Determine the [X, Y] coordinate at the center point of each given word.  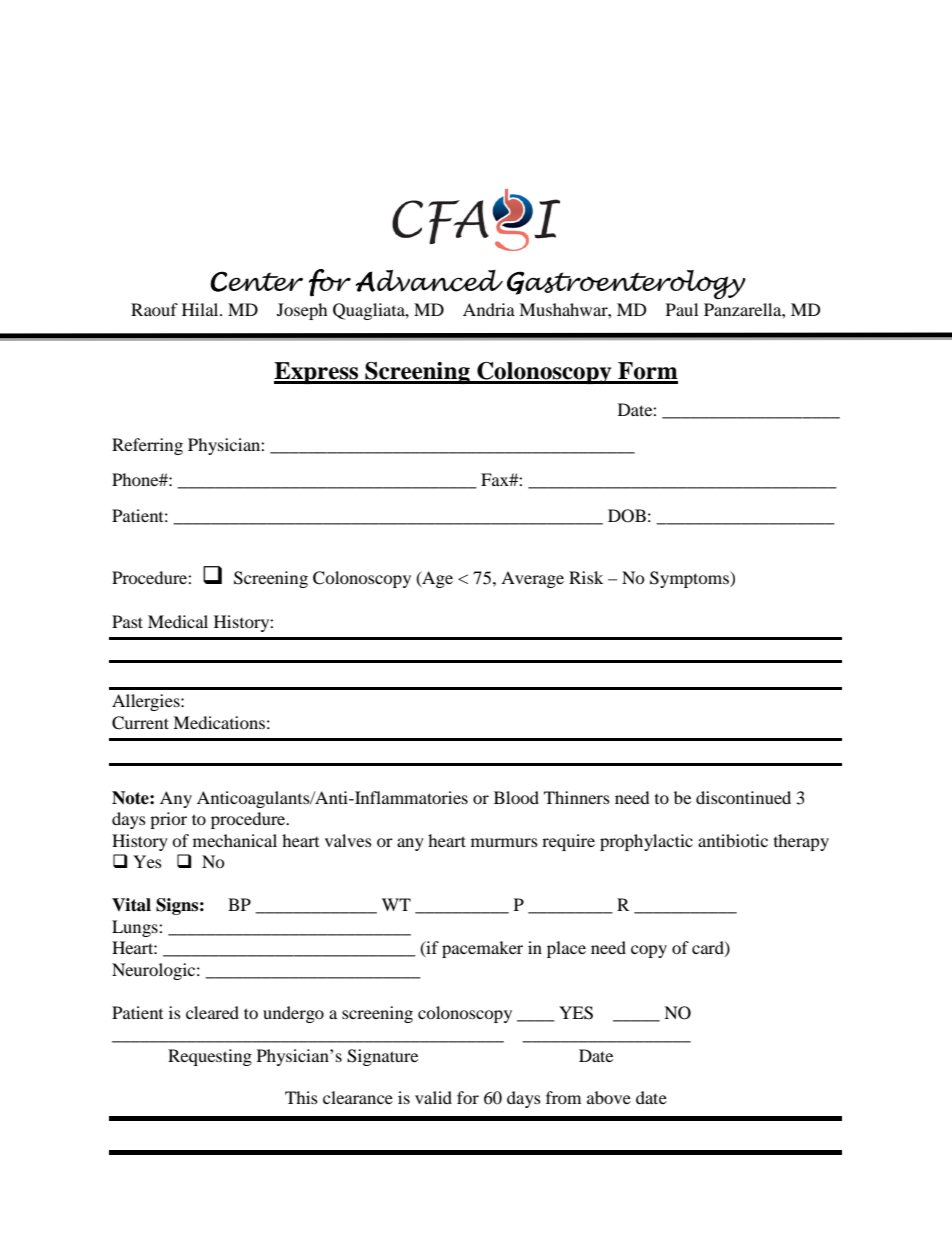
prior [168, 820]
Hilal [201, 309]
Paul [682, 309]
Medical [178, 621]
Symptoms [690, 579]
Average [532, 579]
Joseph [302, 311]
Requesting [210, 1057]
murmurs [504, 842]
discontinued [743, 797]
